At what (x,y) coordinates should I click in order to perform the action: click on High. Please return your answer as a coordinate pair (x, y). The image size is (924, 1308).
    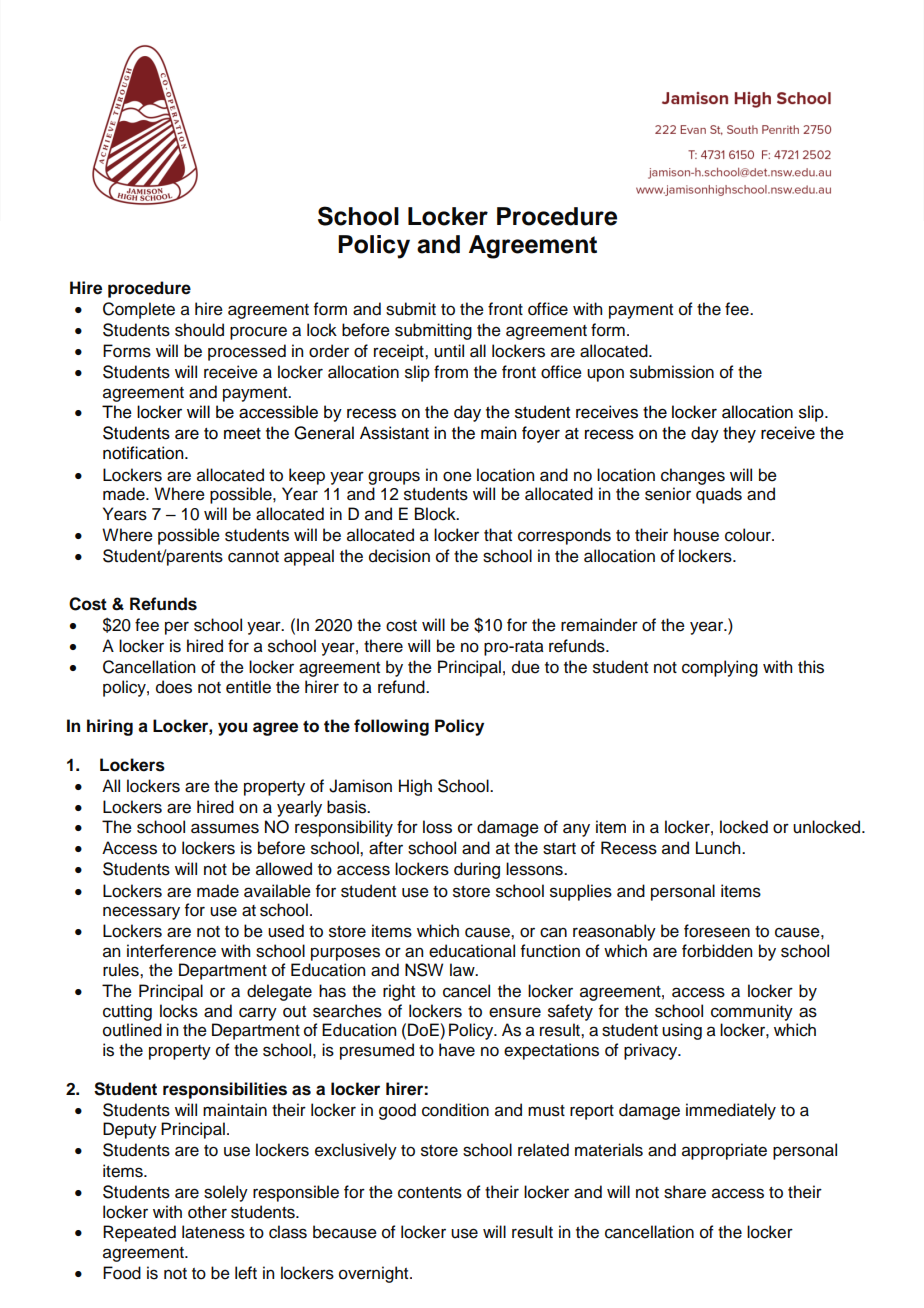
    Looking at the image, I should click on (415, 787).
